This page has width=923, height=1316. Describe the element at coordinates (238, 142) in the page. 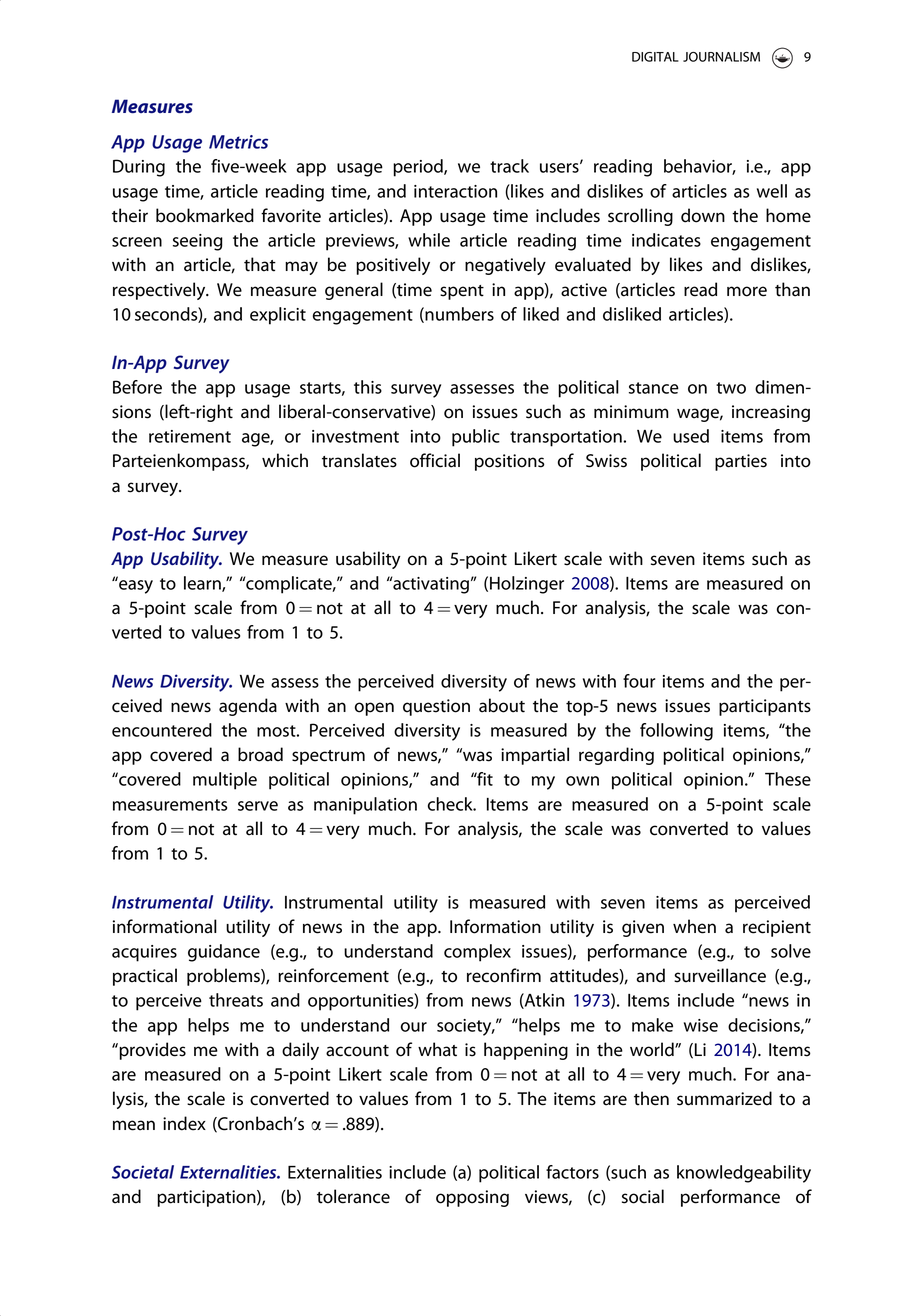

I see `Metrics` at that location.
